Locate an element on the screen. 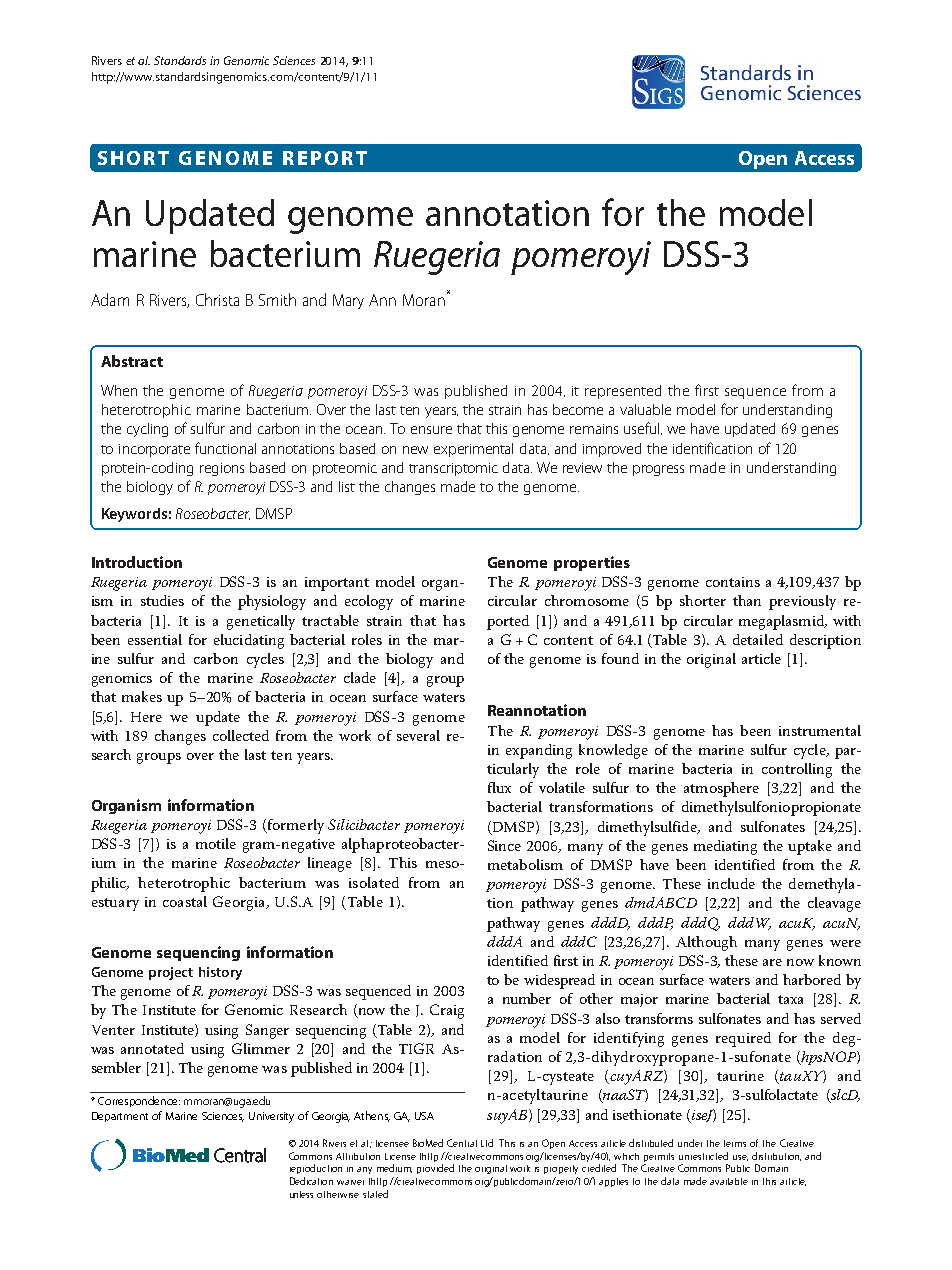 This screenshot has height=1270, width=952. studies is located at coordinates (162, 600).
